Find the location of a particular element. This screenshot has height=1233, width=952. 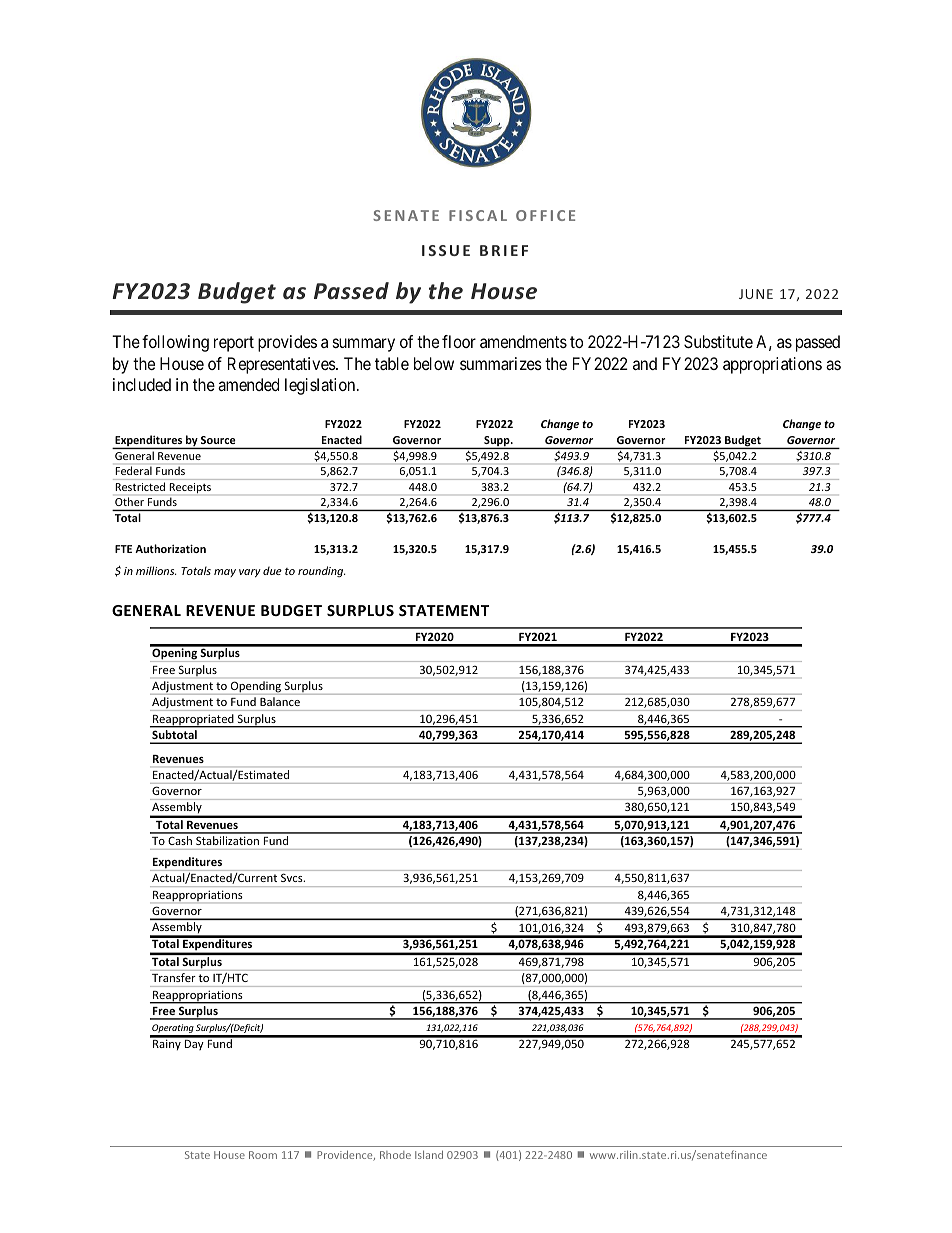

Transfer is located at coordinates (173, 977).
